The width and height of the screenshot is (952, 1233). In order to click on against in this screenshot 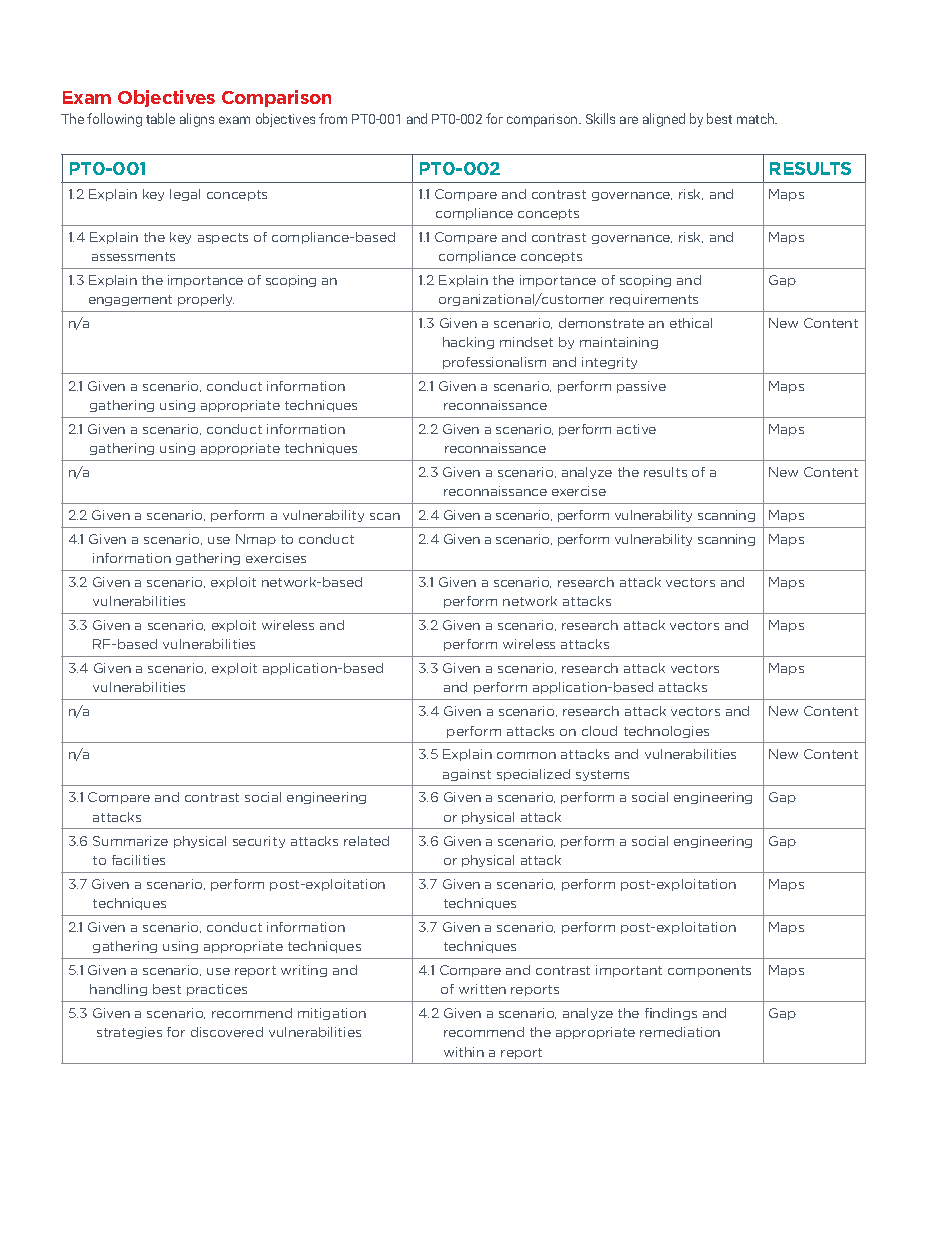, I will do `click(467, 775)`.
